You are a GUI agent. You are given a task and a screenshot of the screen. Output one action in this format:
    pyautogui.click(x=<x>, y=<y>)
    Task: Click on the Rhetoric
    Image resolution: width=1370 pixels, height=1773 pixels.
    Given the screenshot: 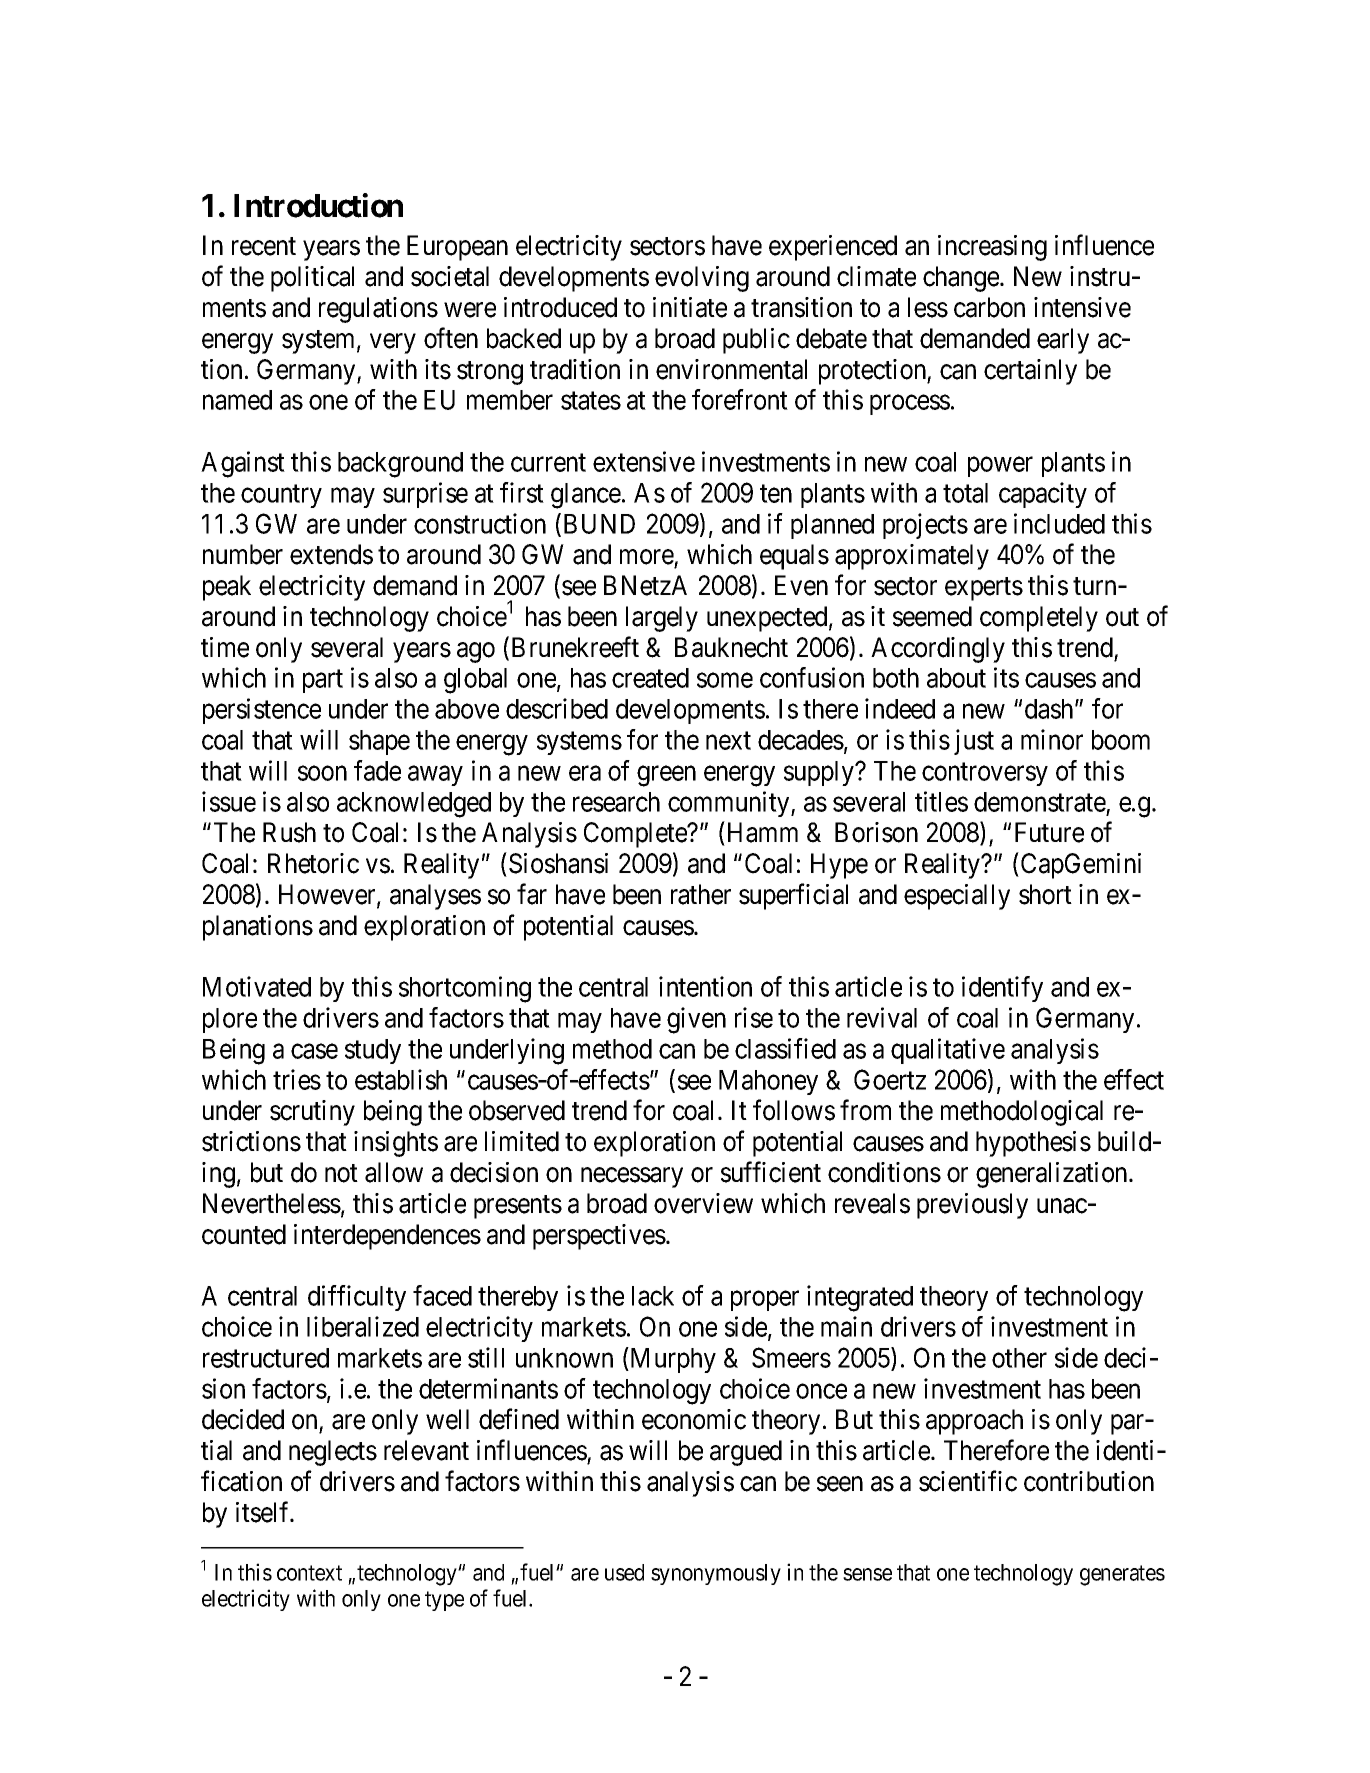 What is the action you would take?
    pyautogui.click(x=313, y=863)
